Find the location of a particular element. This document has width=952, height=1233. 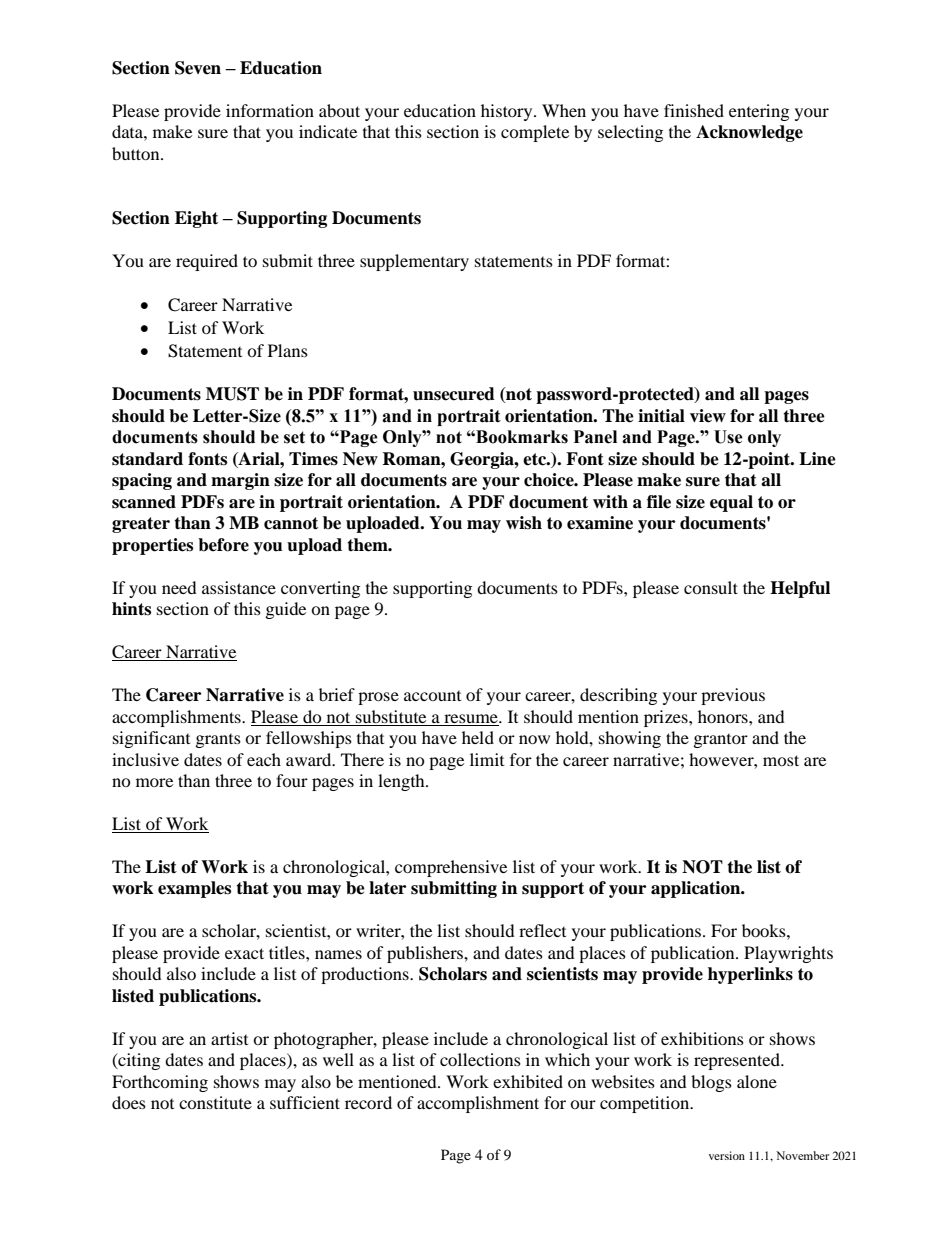

account is located at coordinates (432, 696).
